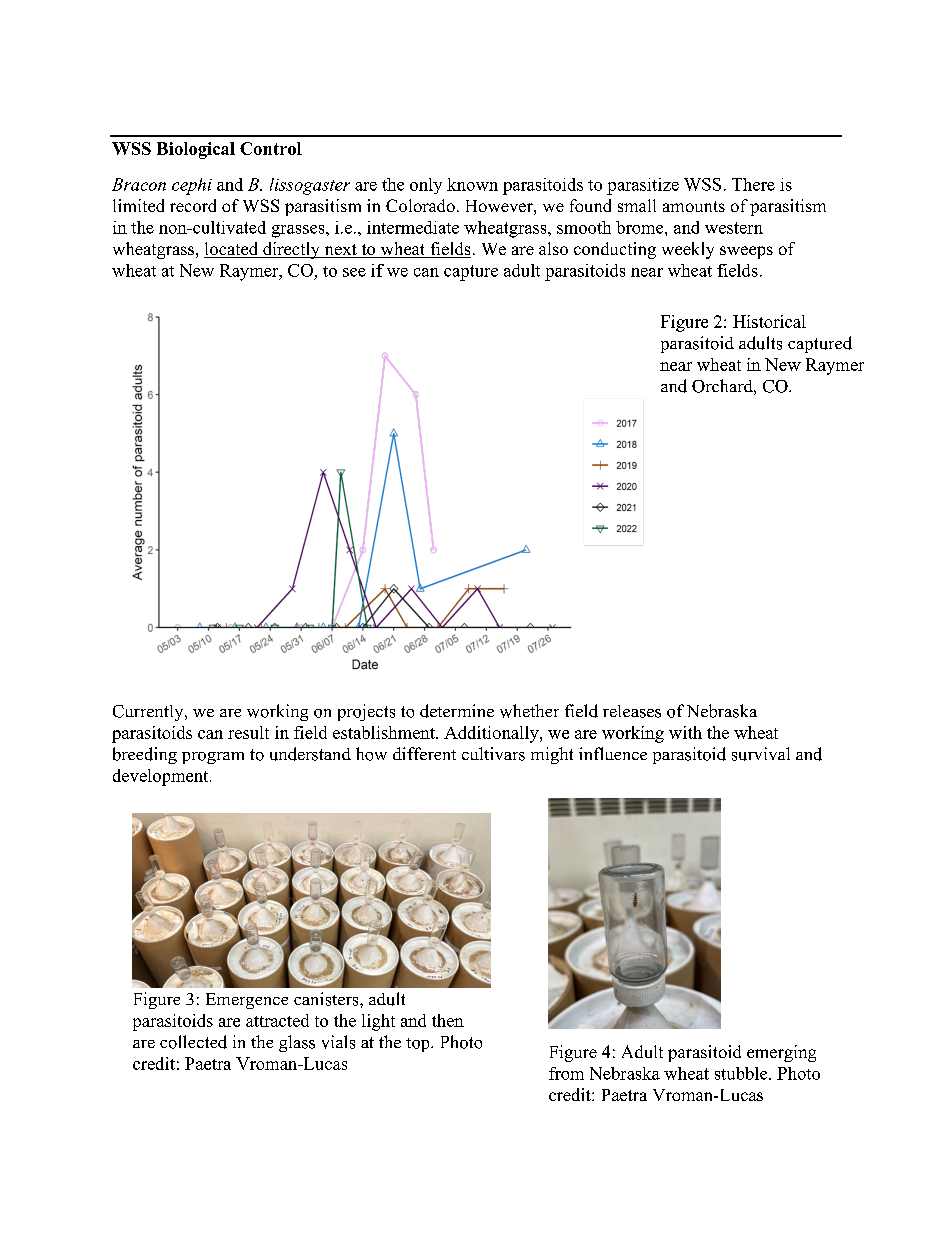 This screenshot has width=952, height=1233. Describe the element at coordinates (149, 713) in the screenshot. I see `Currently` at that location.
